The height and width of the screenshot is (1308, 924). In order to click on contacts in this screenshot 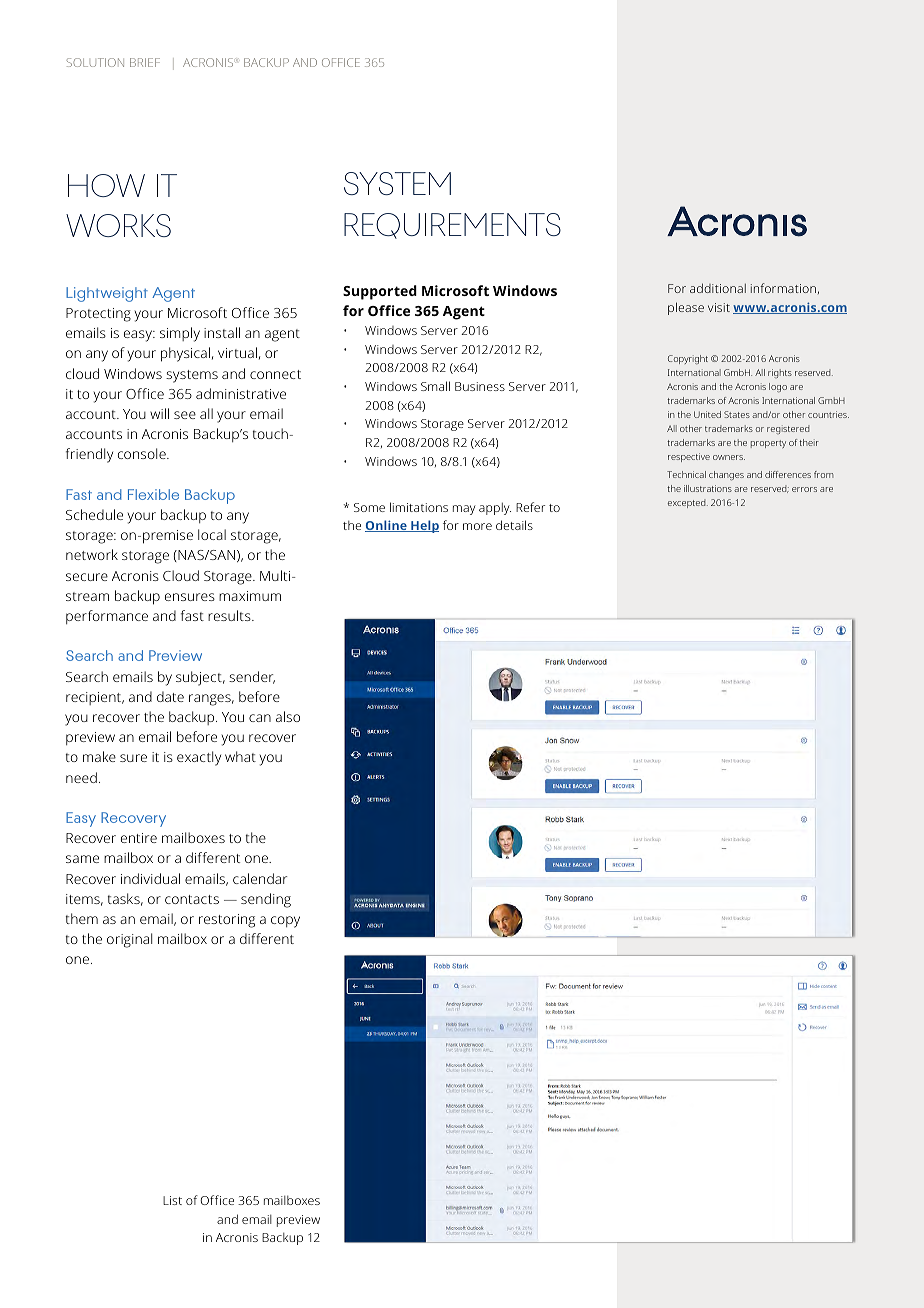, I will do `click(192, 899)`.
